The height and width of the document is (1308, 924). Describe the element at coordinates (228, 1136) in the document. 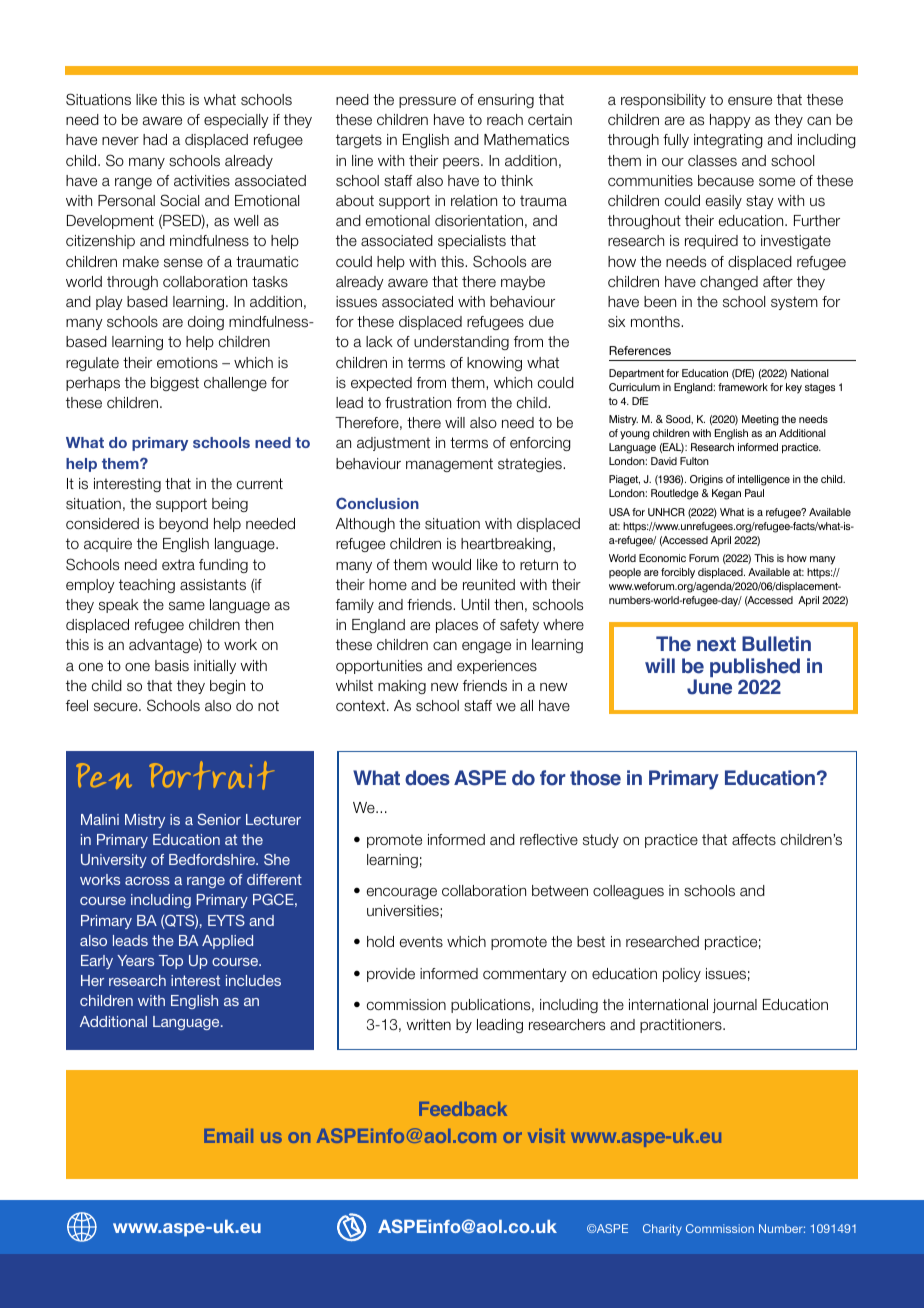

I see `Email` at that location.
